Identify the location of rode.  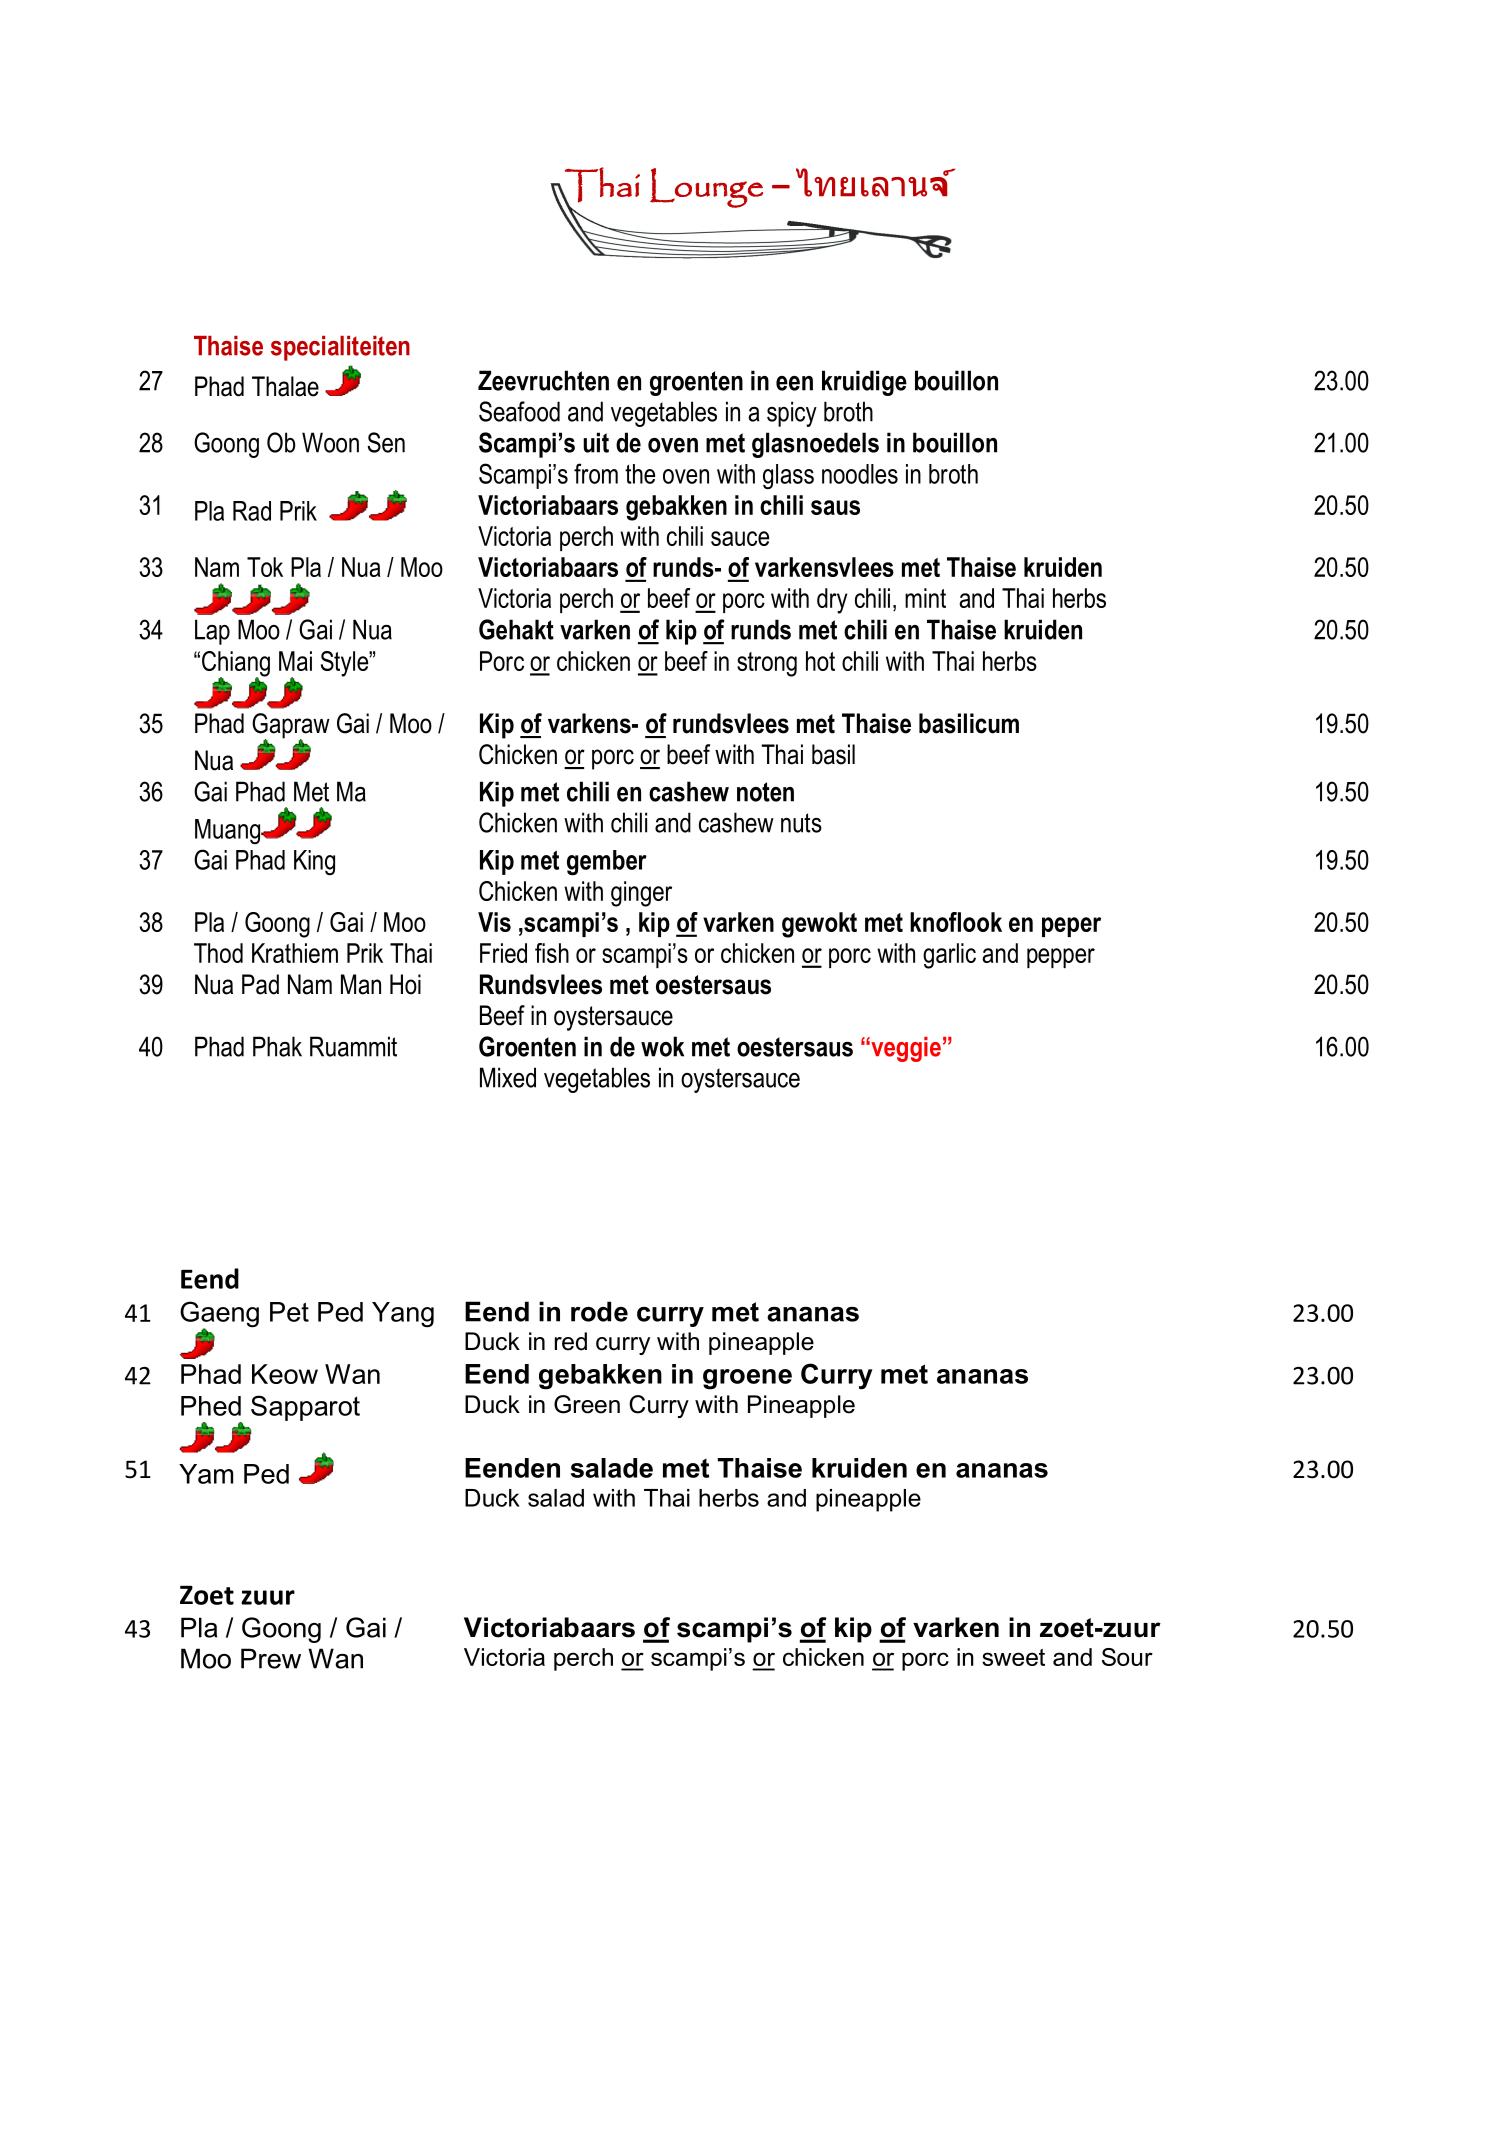
(599, 1311).
